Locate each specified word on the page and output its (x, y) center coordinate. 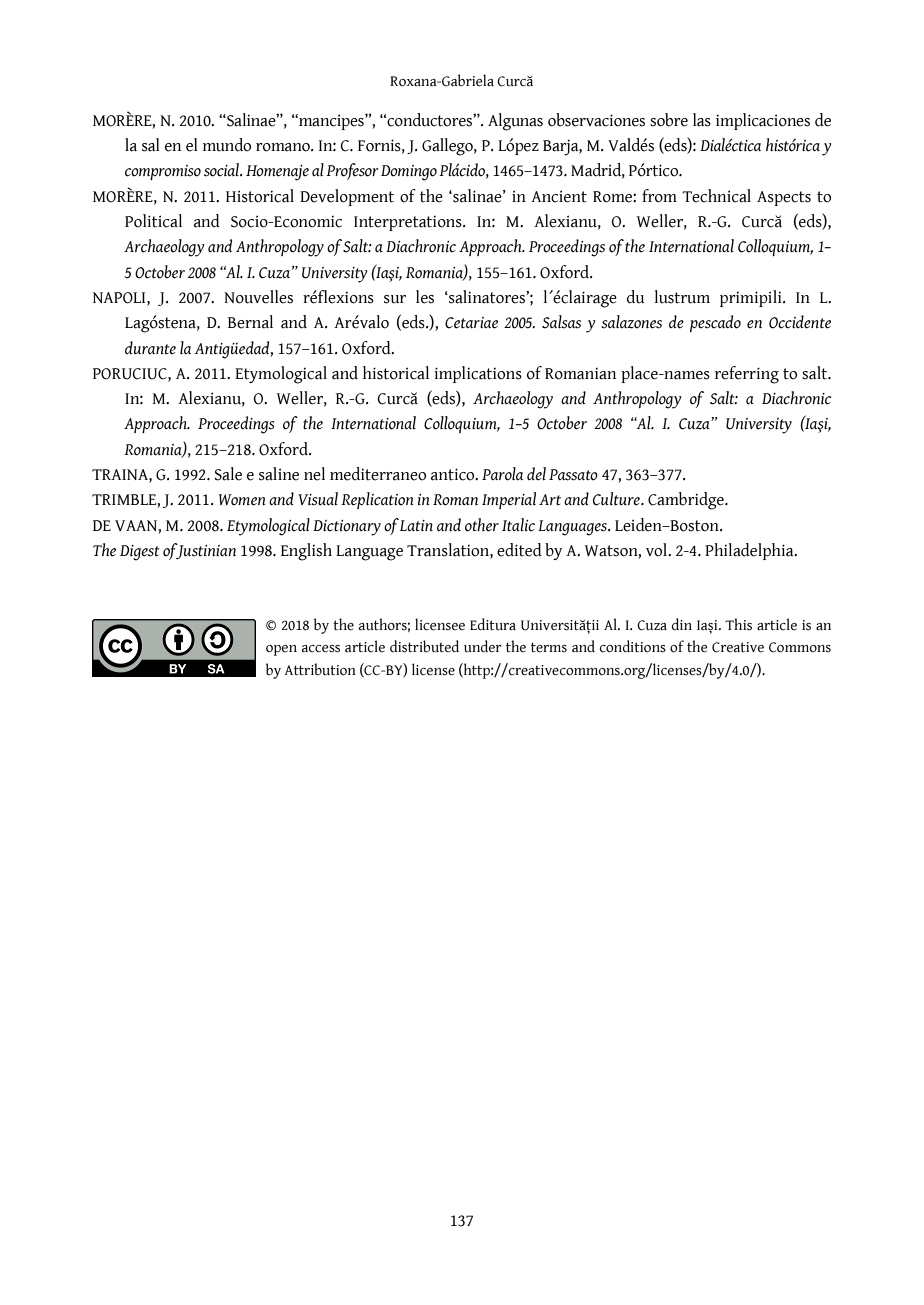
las (702, 120)
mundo (227, 145)
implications (478, 374)
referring (747, 375)
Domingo (409, 173)
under (483, 646)
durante (150, 348)
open (281, 650)
